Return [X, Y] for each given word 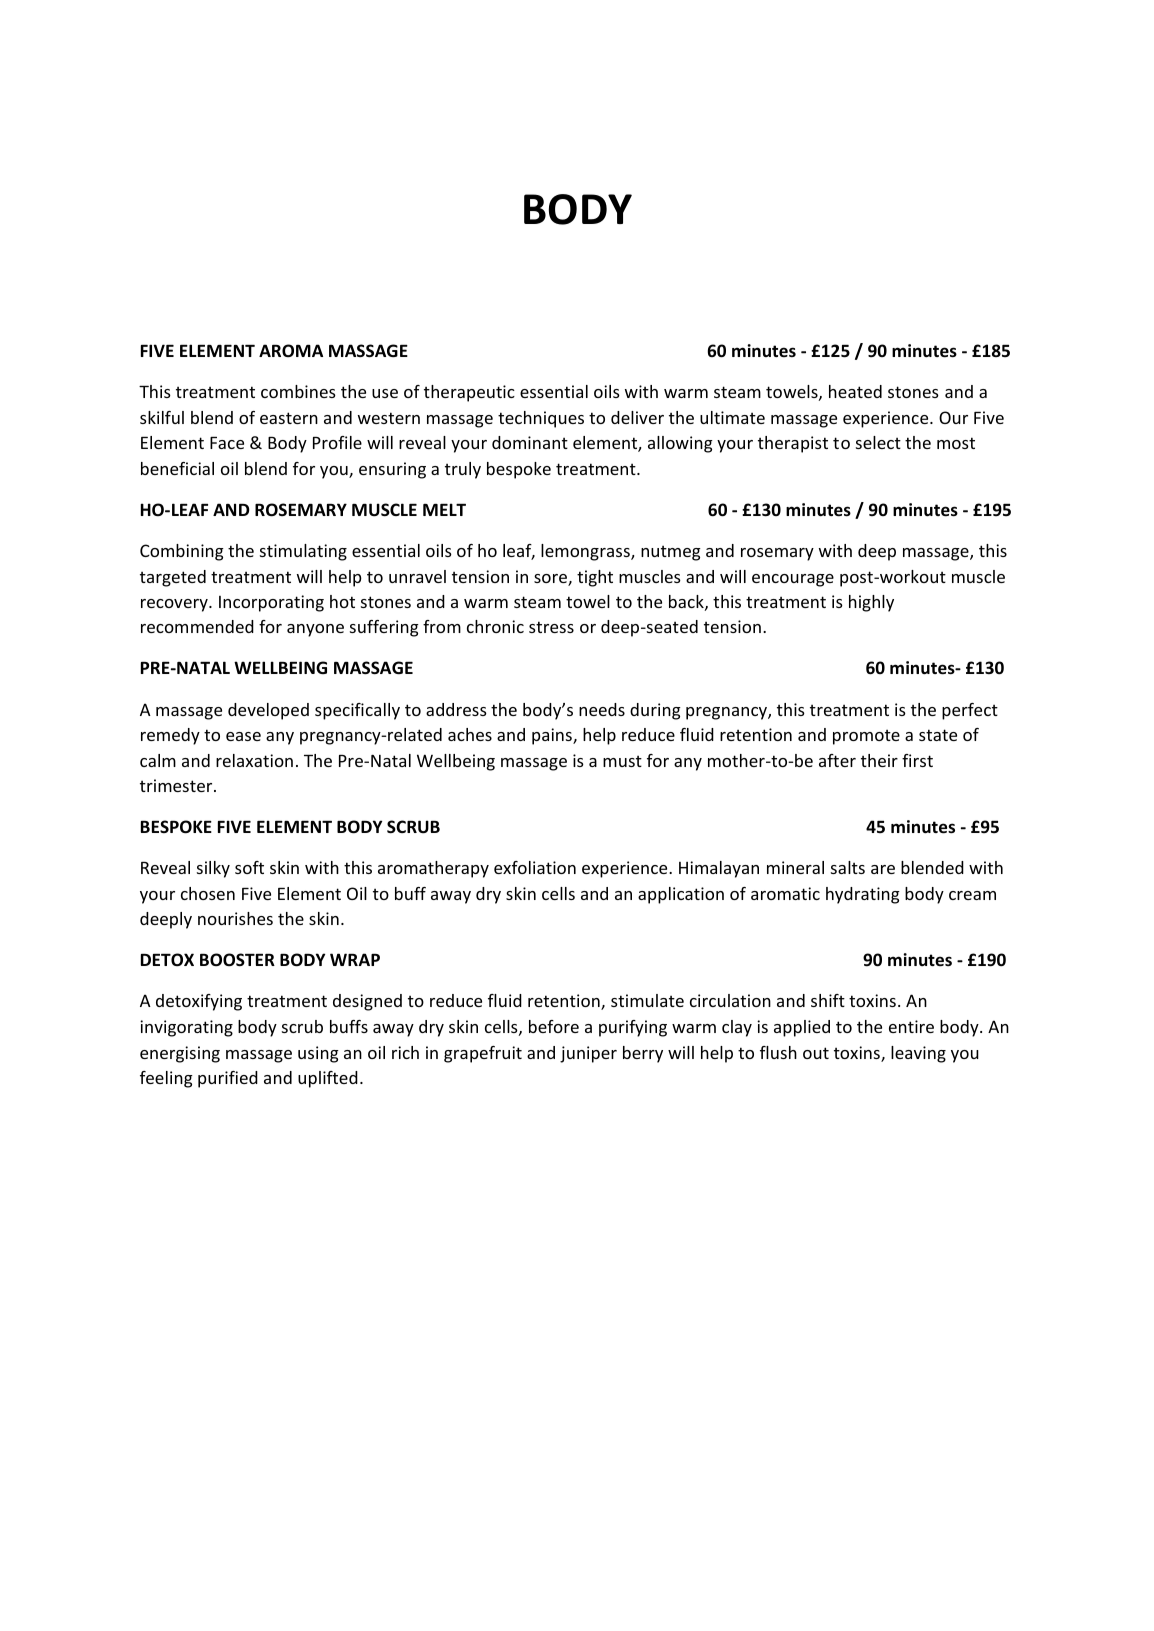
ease [243, 736]
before [554, 1026]
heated [855, 391]
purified [228, 1079]
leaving [918, 1054]
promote [866, 737]
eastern [289, 418]
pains [553, 736]
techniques [541, 419]
